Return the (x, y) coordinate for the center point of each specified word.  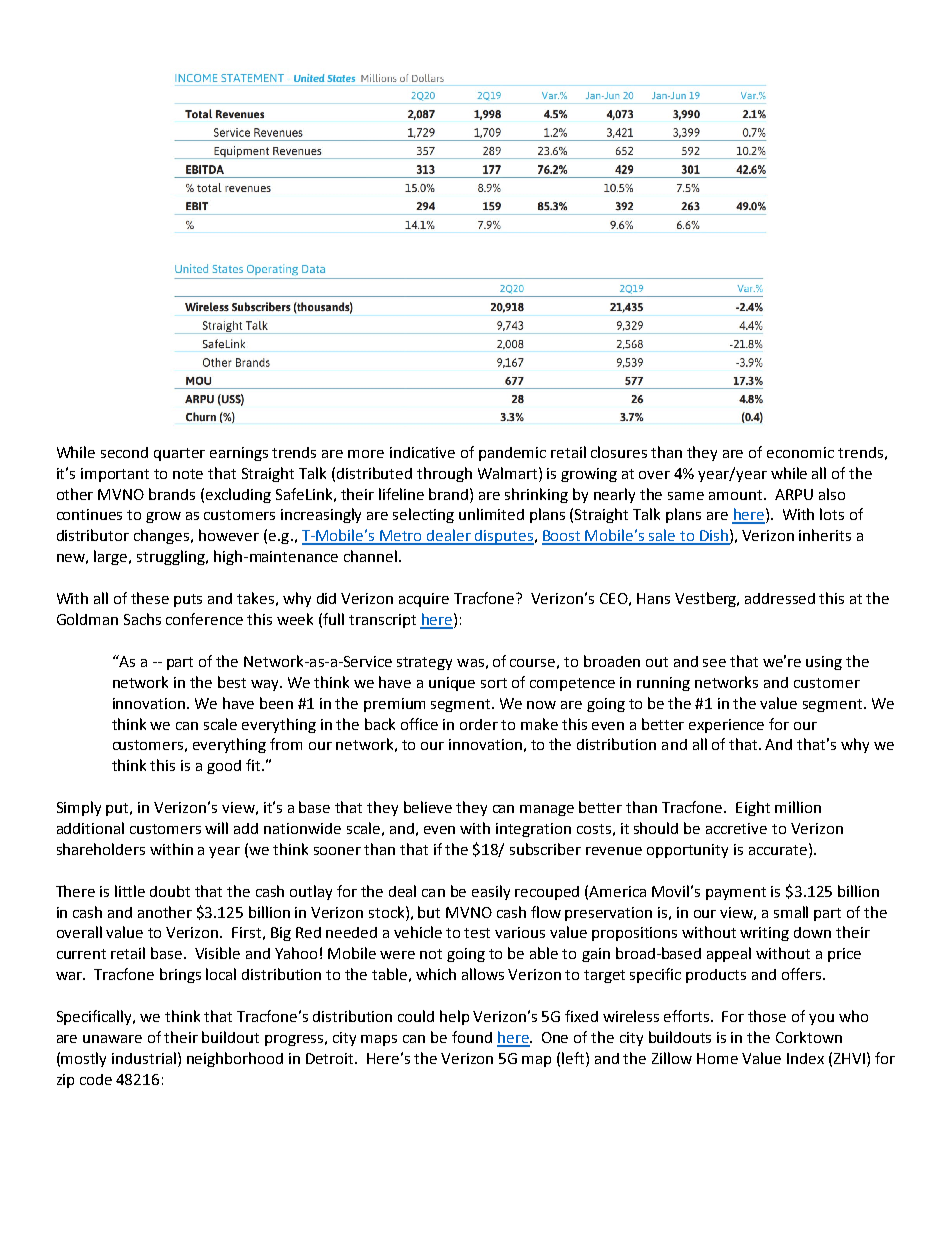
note (188, 474)
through (444, 474)
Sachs (142, 619)
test (477, 933)
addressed (780, 598)
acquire (424, 600)
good (224, 767)
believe (428, 807)
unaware (112, 1039)
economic (800, 452)
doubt (170, 891)
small (791, 912)
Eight (753, 808)
